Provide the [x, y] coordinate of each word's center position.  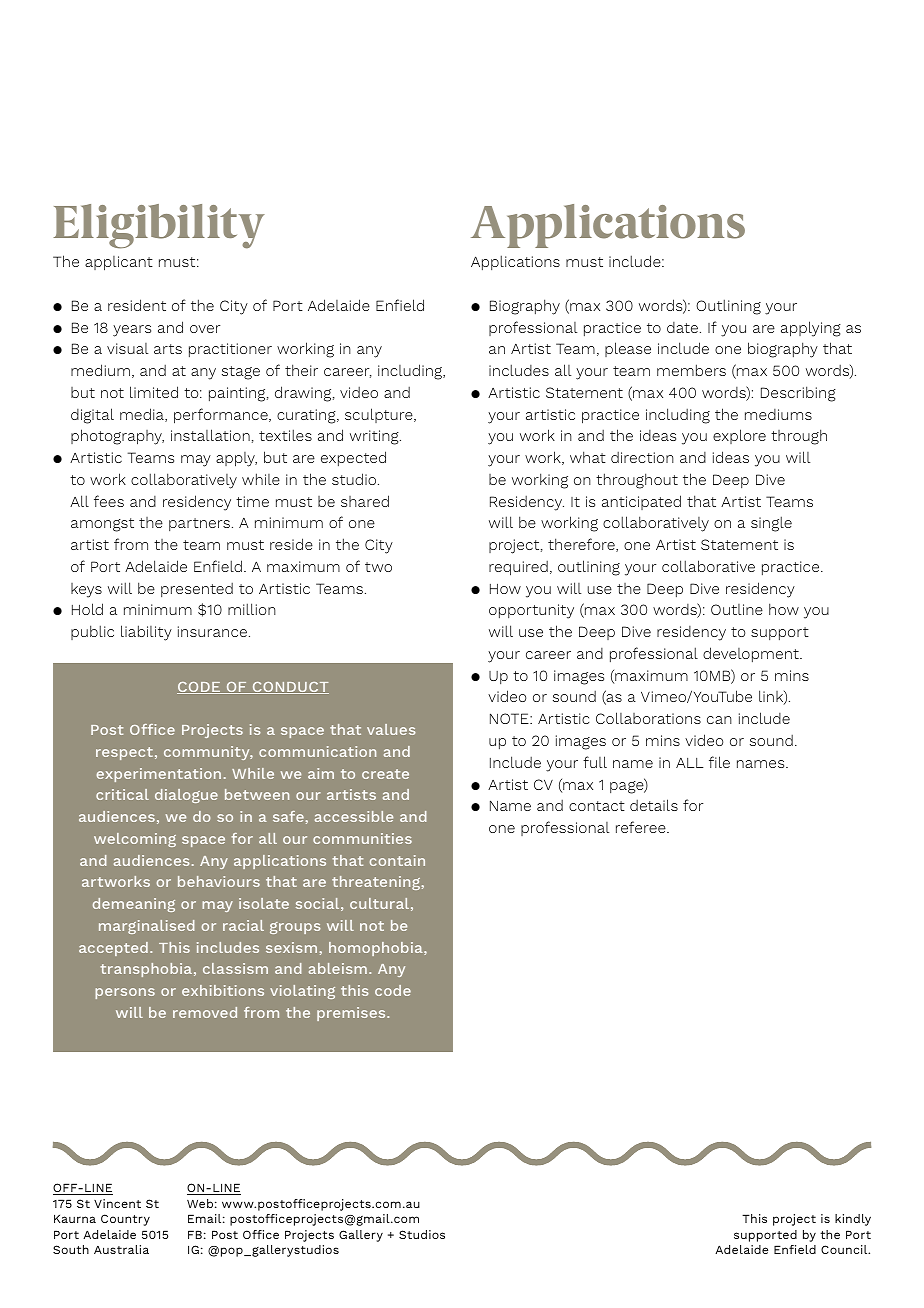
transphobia [146, 970]
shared [365, 501]
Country [125, 1220]
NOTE [510, 718]
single [771, 524]
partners [199, 524]
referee [642, 827]
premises [352, 1014]
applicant [119, 263]
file [719, 762]
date [682, 327]
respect [124, 753]
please [628, 349]
